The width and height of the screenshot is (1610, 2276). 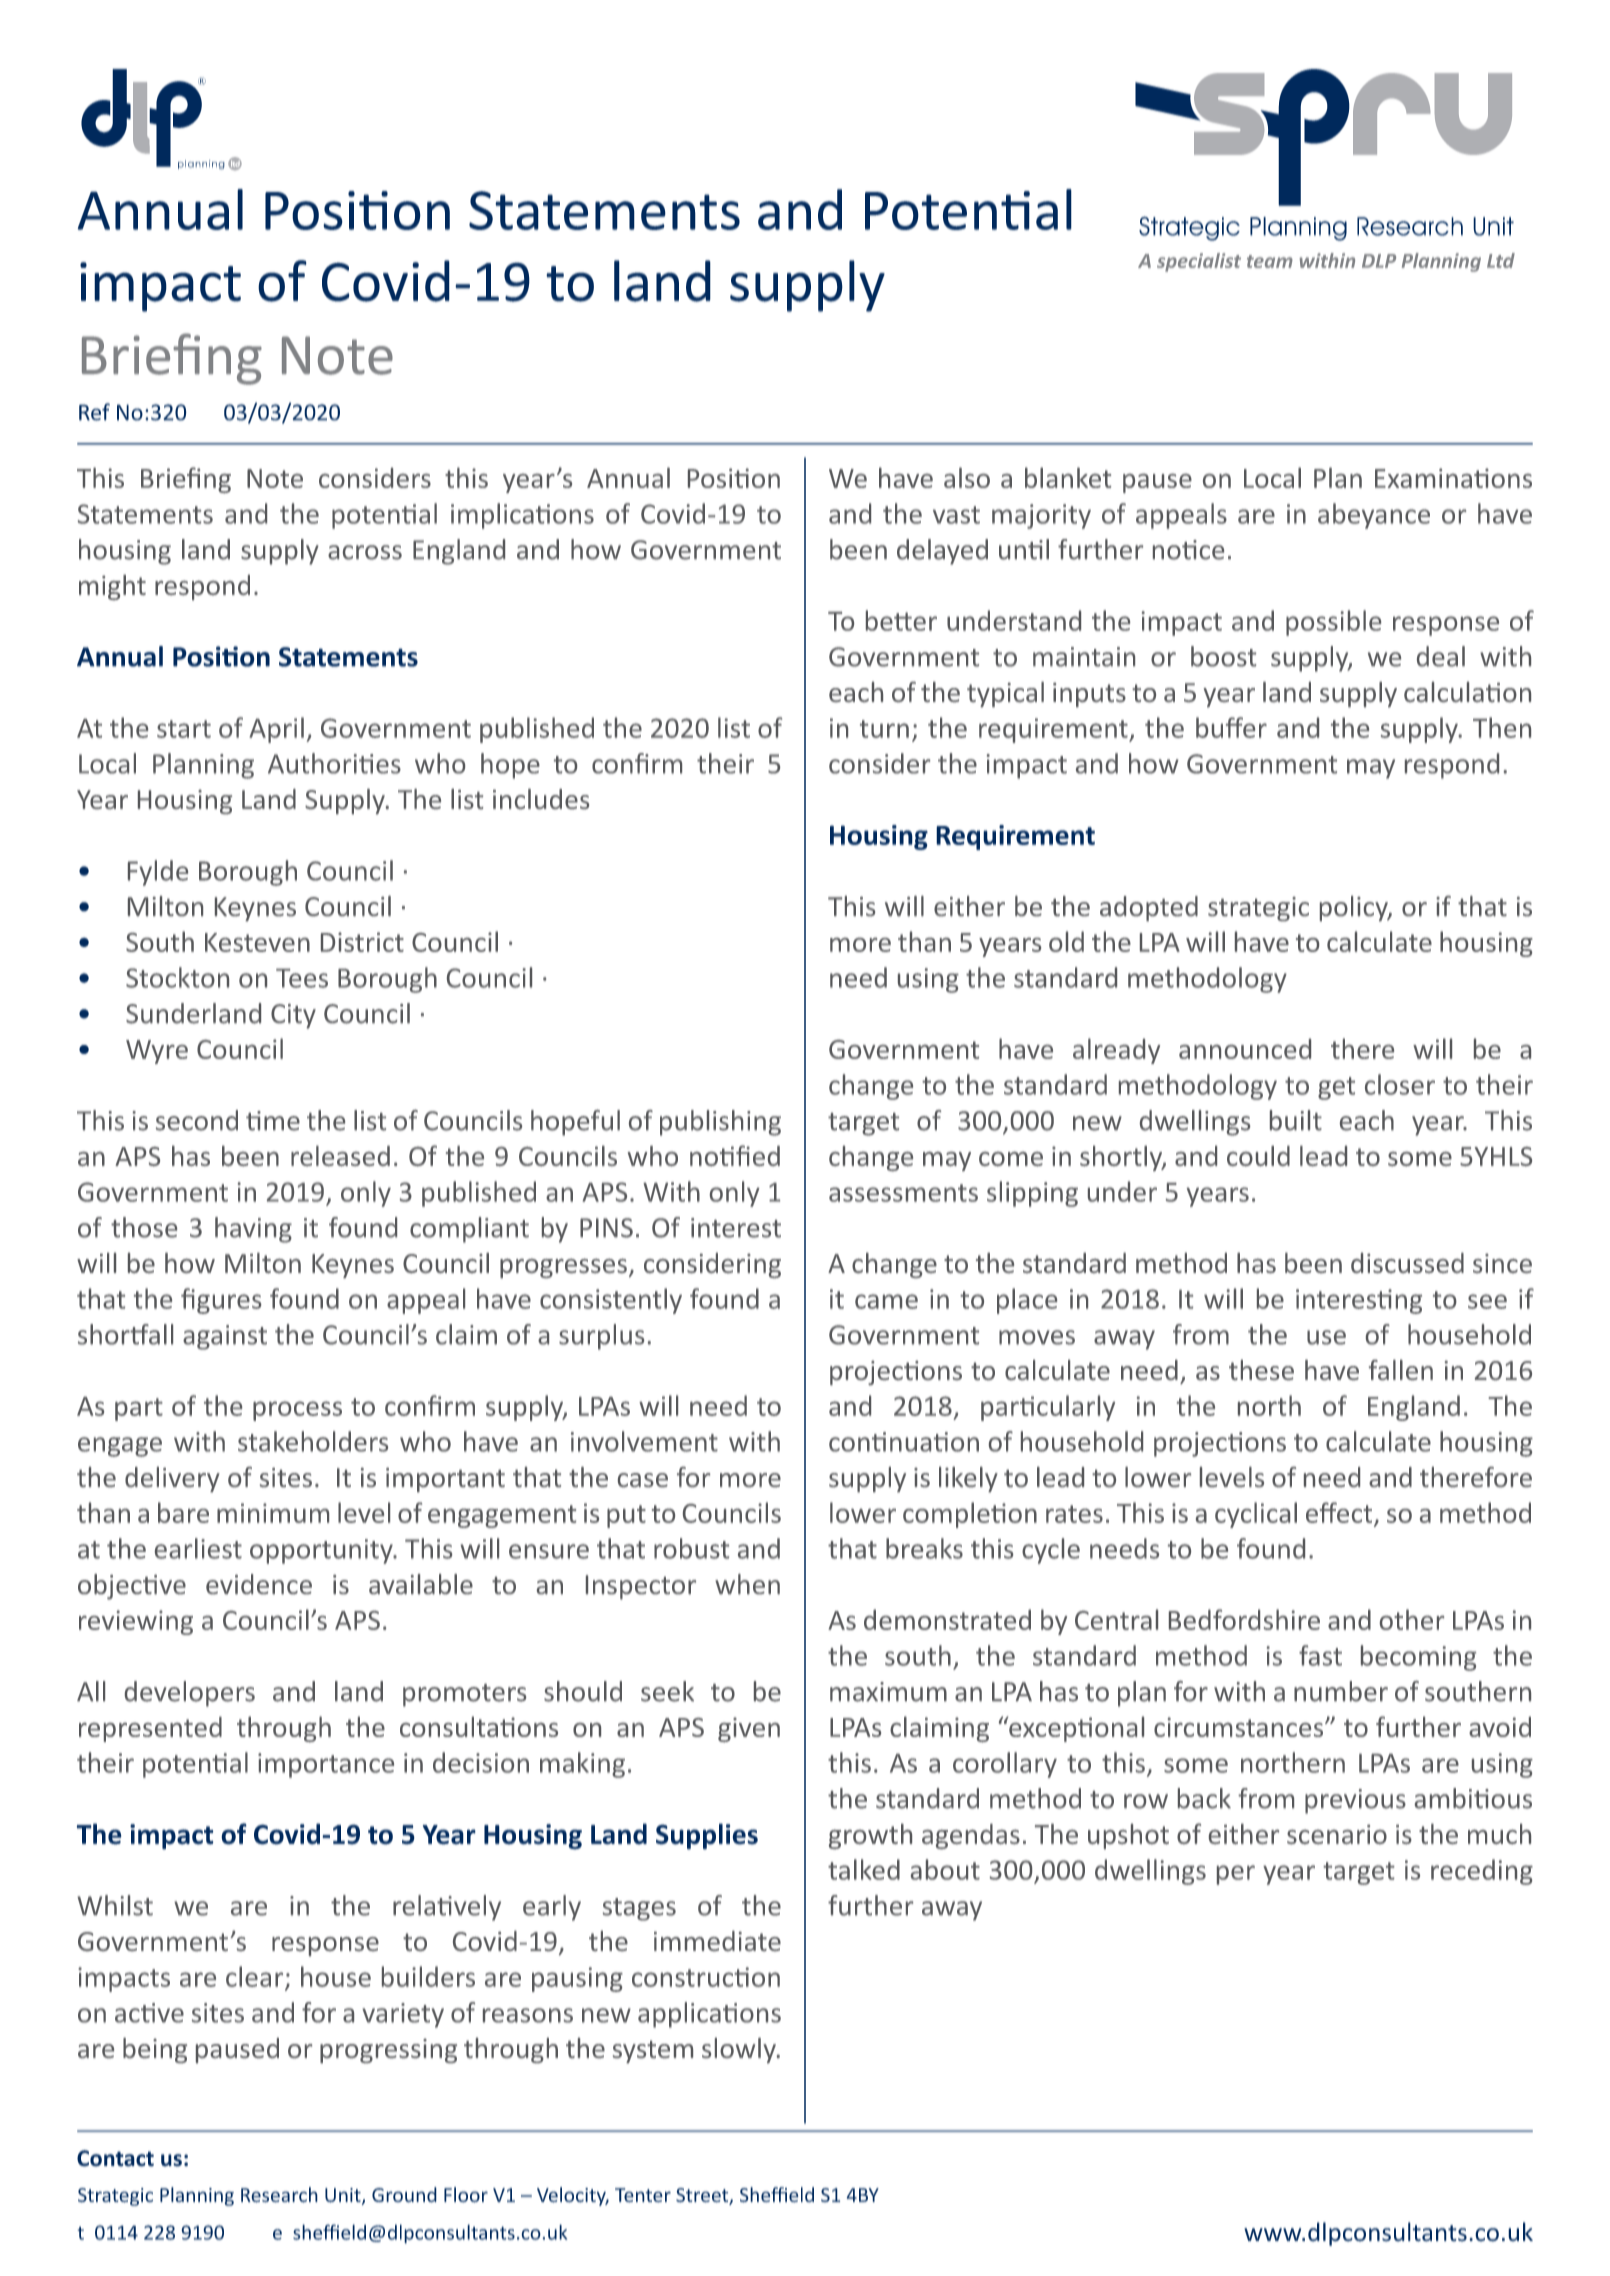 I want to click on Ground, so click(x=404, y=2194).
